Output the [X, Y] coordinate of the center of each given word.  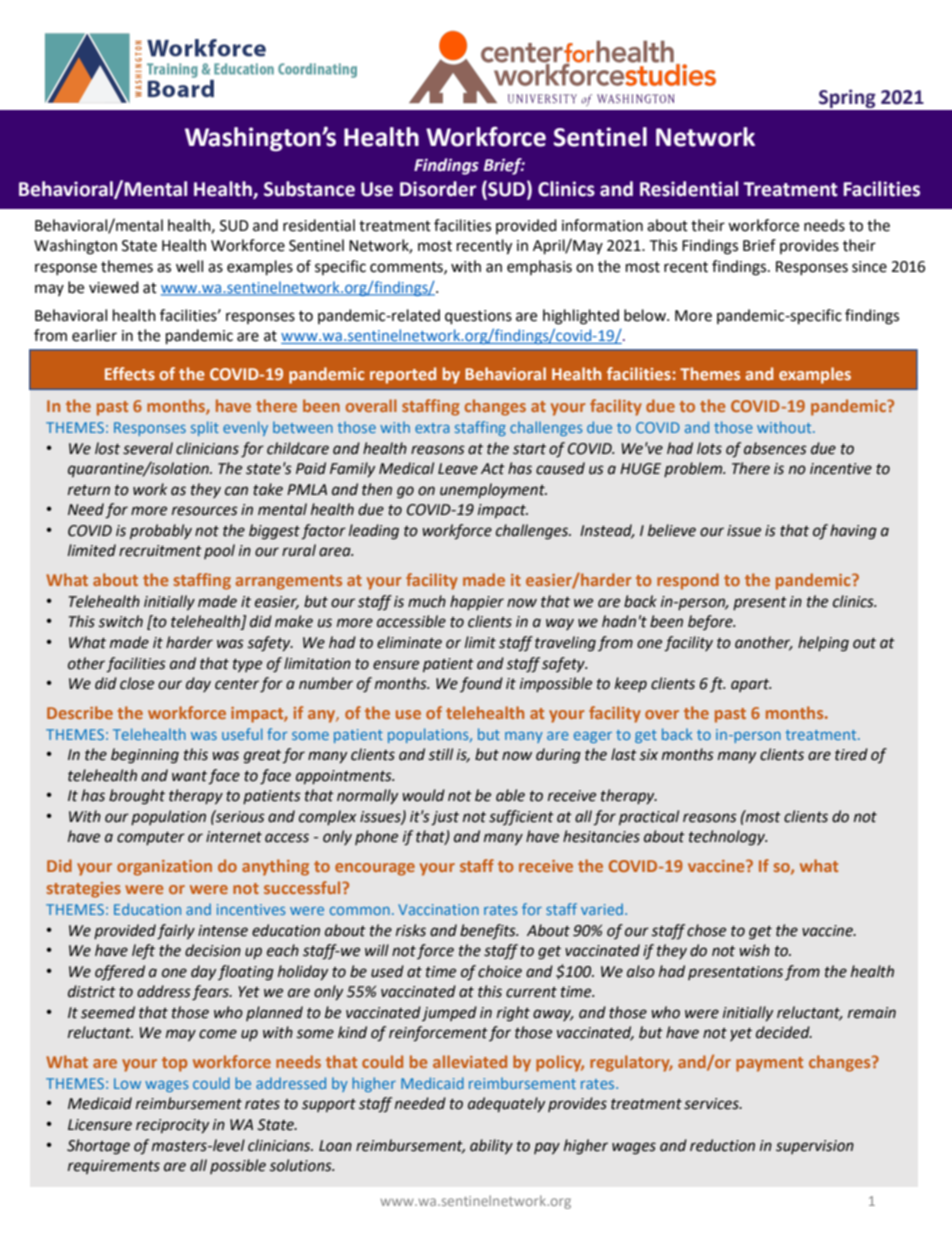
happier [477, 602]
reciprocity [172, 1126]
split [205, 428]
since [869, 267]
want [189, 776]
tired [851, 754]
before [711, 622]
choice [500, 971]
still [441, 754]
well [189, 266]
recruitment [160, 551]
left [143, 951]
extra [432, 428]
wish [754, 950]
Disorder [438, 189]
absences [775, 448]
